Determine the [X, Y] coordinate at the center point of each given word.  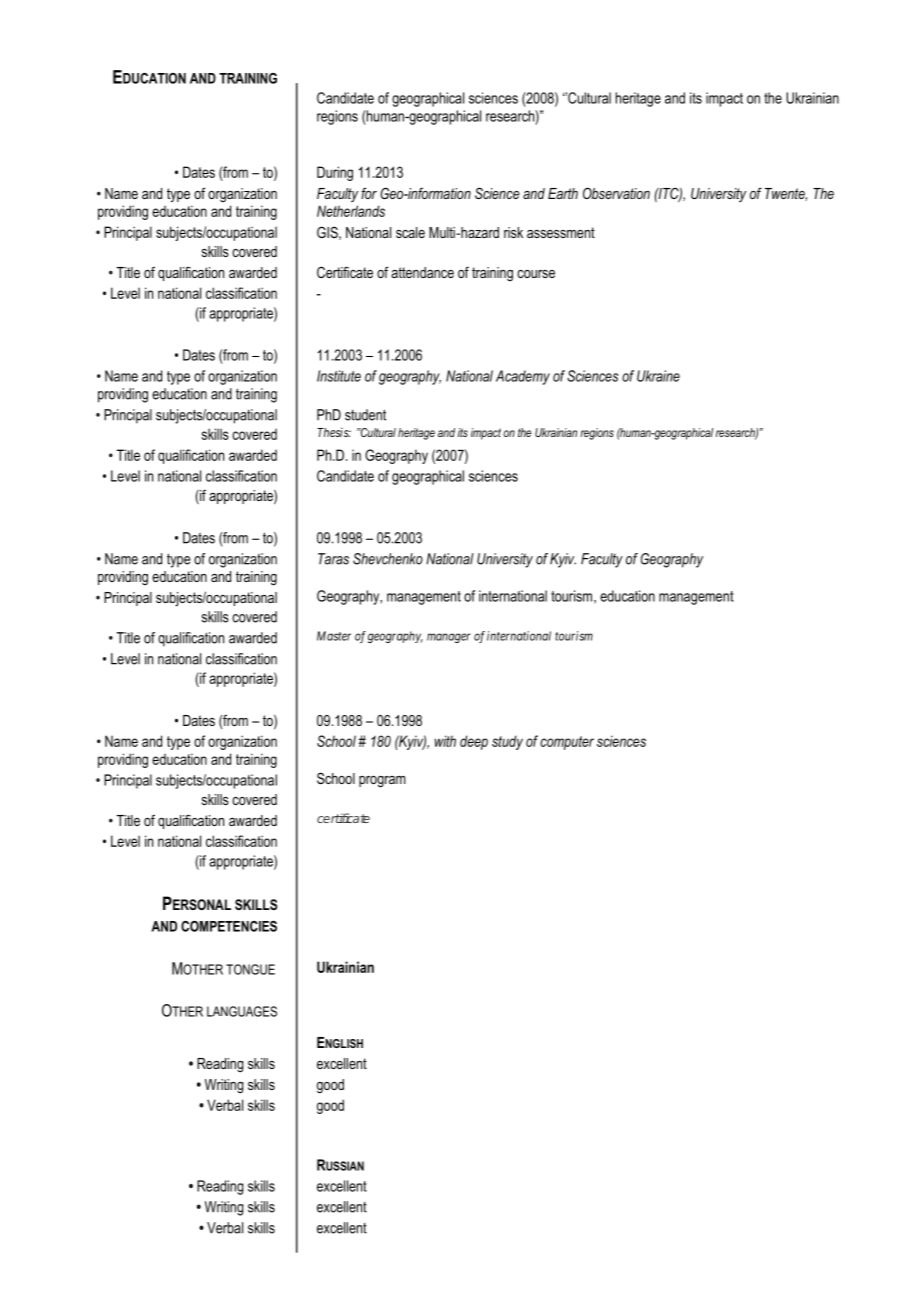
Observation [616, 193]
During [335, 173]
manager [448, 638]
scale [410, 232]
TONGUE [250, 969]
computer [567, 743]
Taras [333, 559]
